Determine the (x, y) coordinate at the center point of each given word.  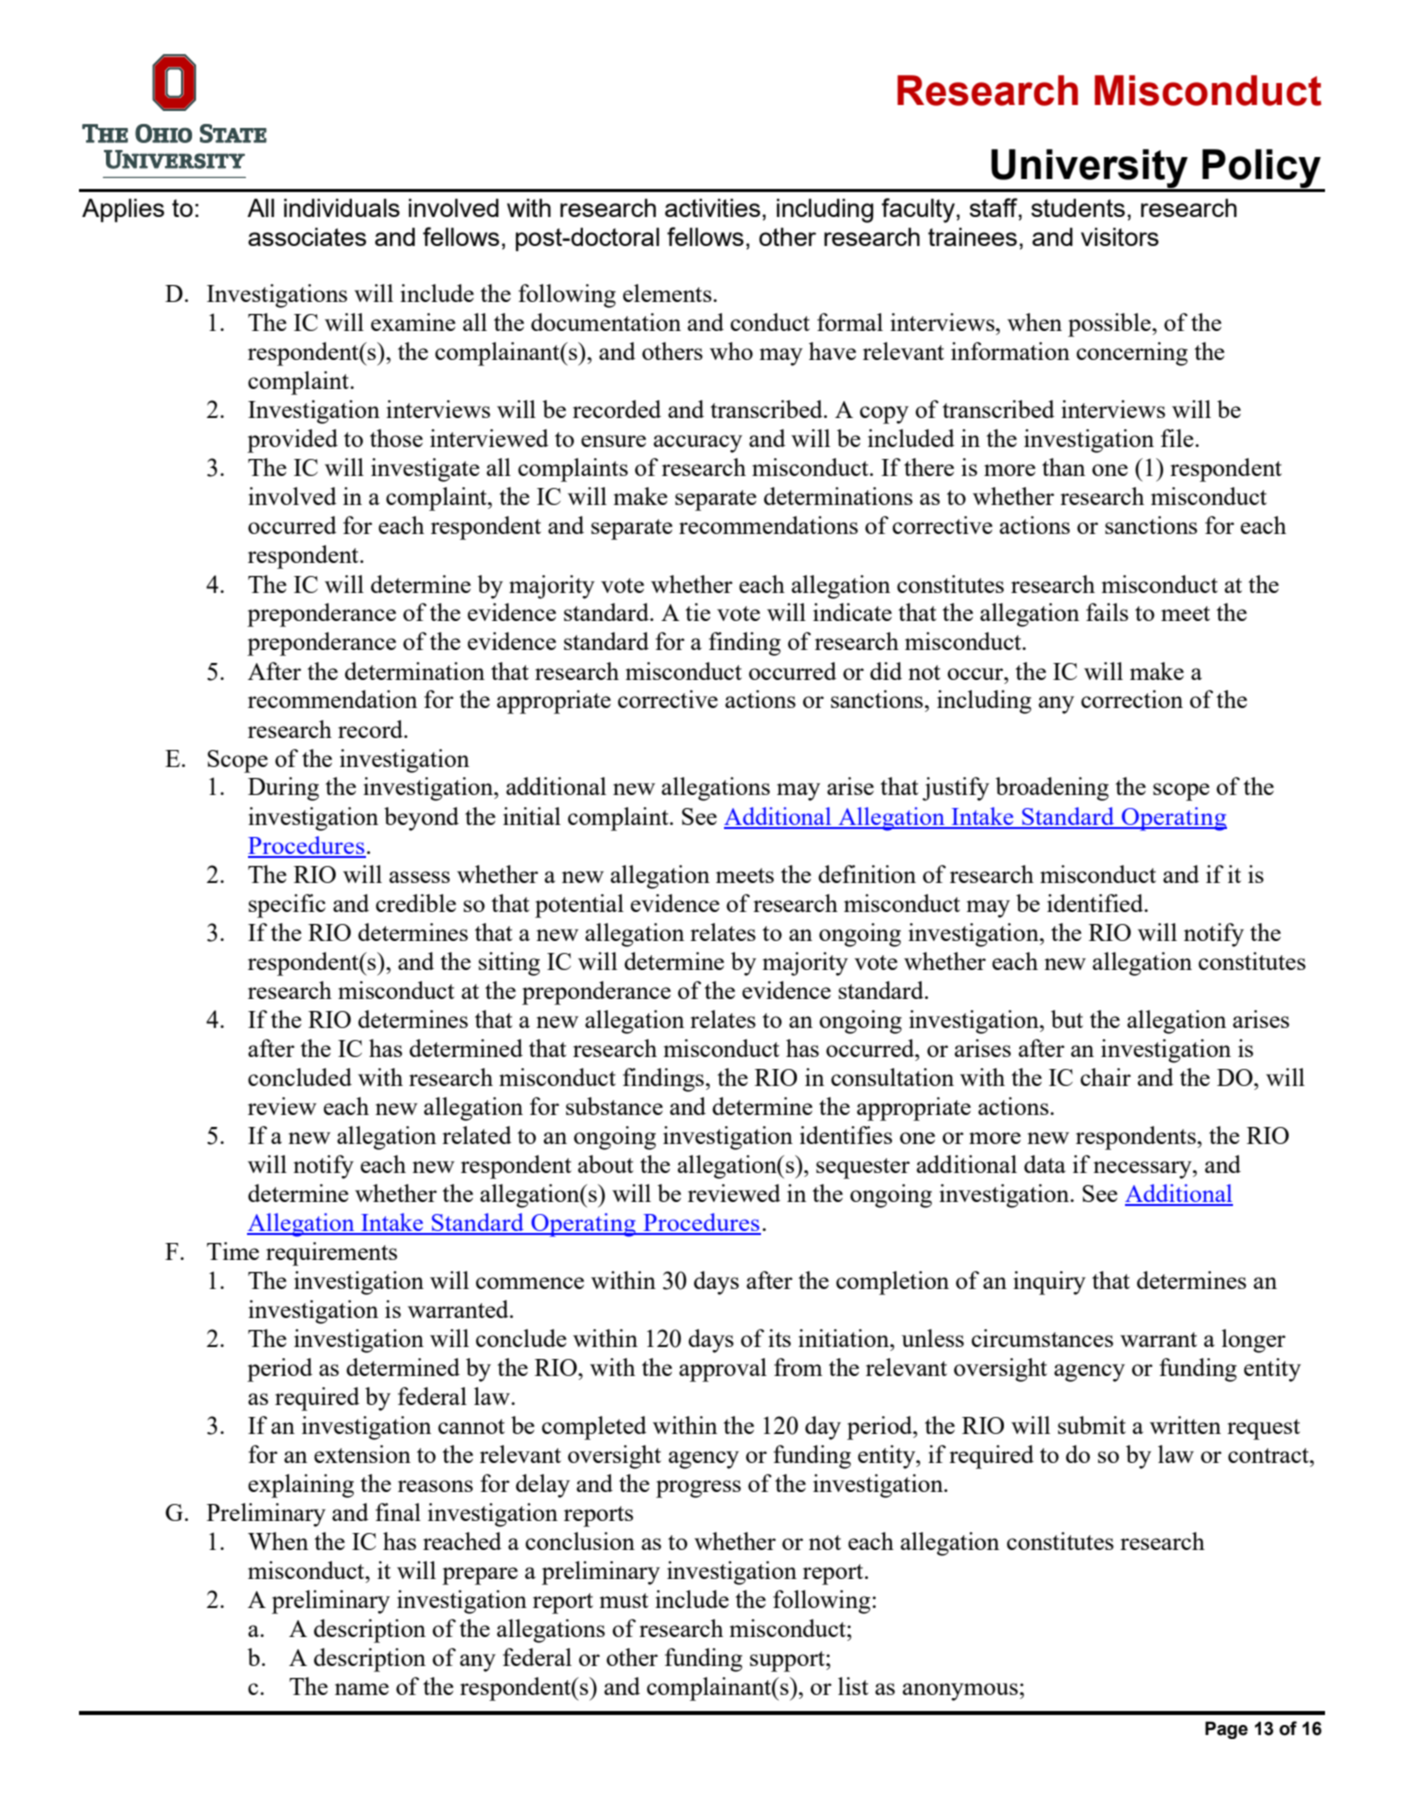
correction (1132, 699)
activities (714, 207)
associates (307, 236)
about (605, 1164)
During (283, 789)
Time (233, 1251)
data (1045, 1164)
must (624, 1600)
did (886, 671)
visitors (1120, 236)
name (362, 1689)
